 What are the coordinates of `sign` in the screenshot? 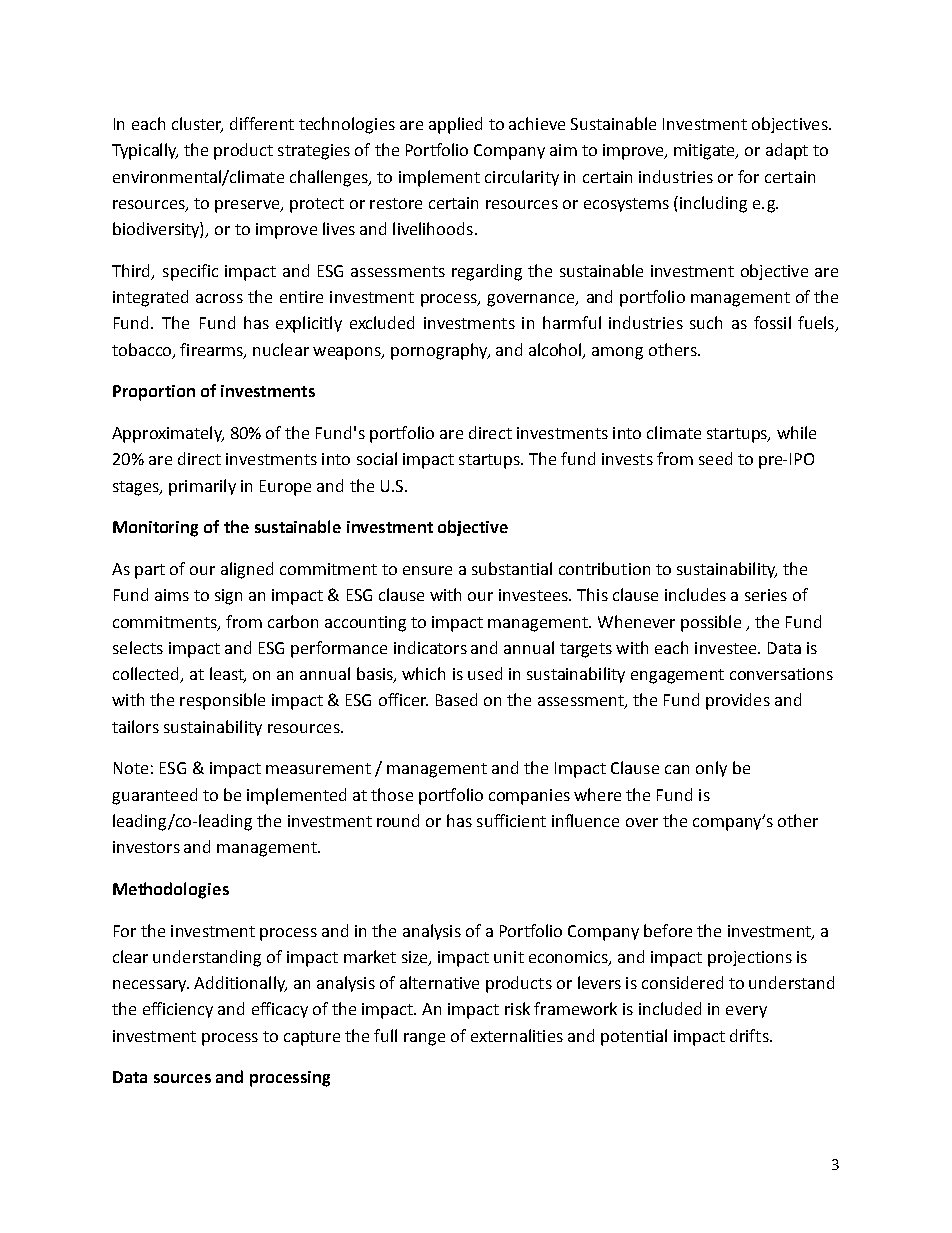 It's located at (228, 597).
